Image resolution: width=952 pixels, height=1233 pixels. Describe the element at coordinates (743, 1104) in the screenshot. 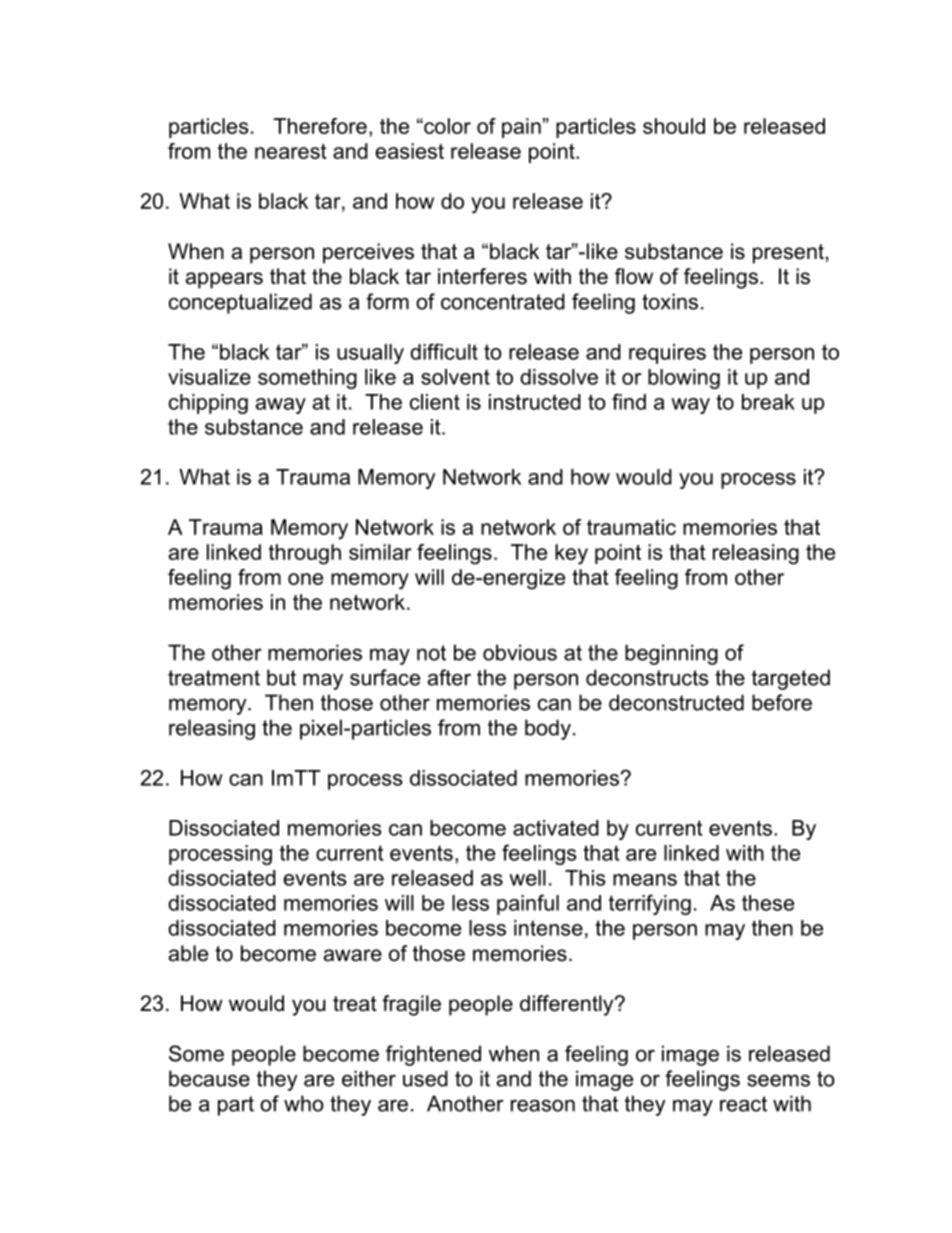

I see `react` at that location.
